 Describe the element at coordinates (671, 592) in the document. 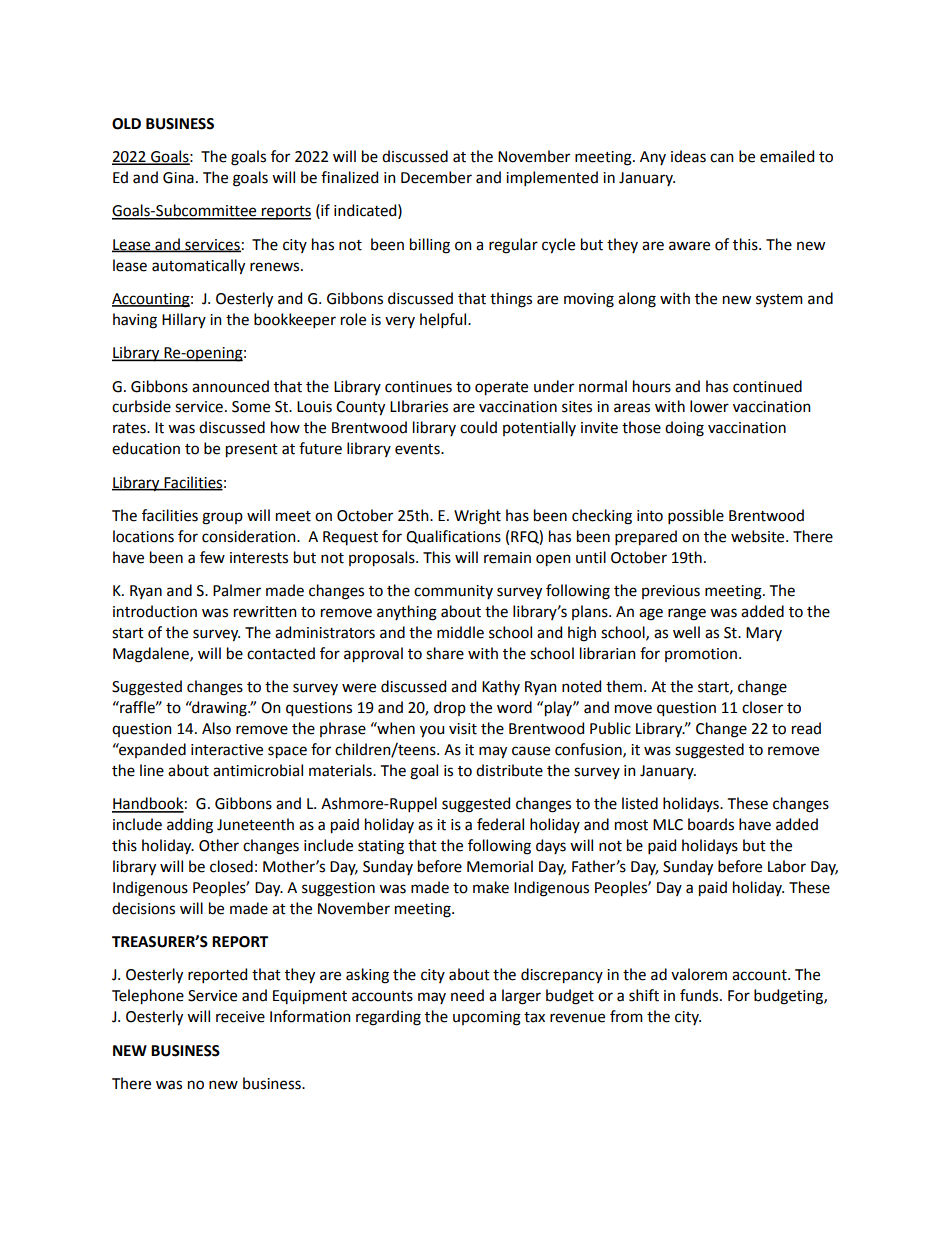

I see `previous` at that location.
